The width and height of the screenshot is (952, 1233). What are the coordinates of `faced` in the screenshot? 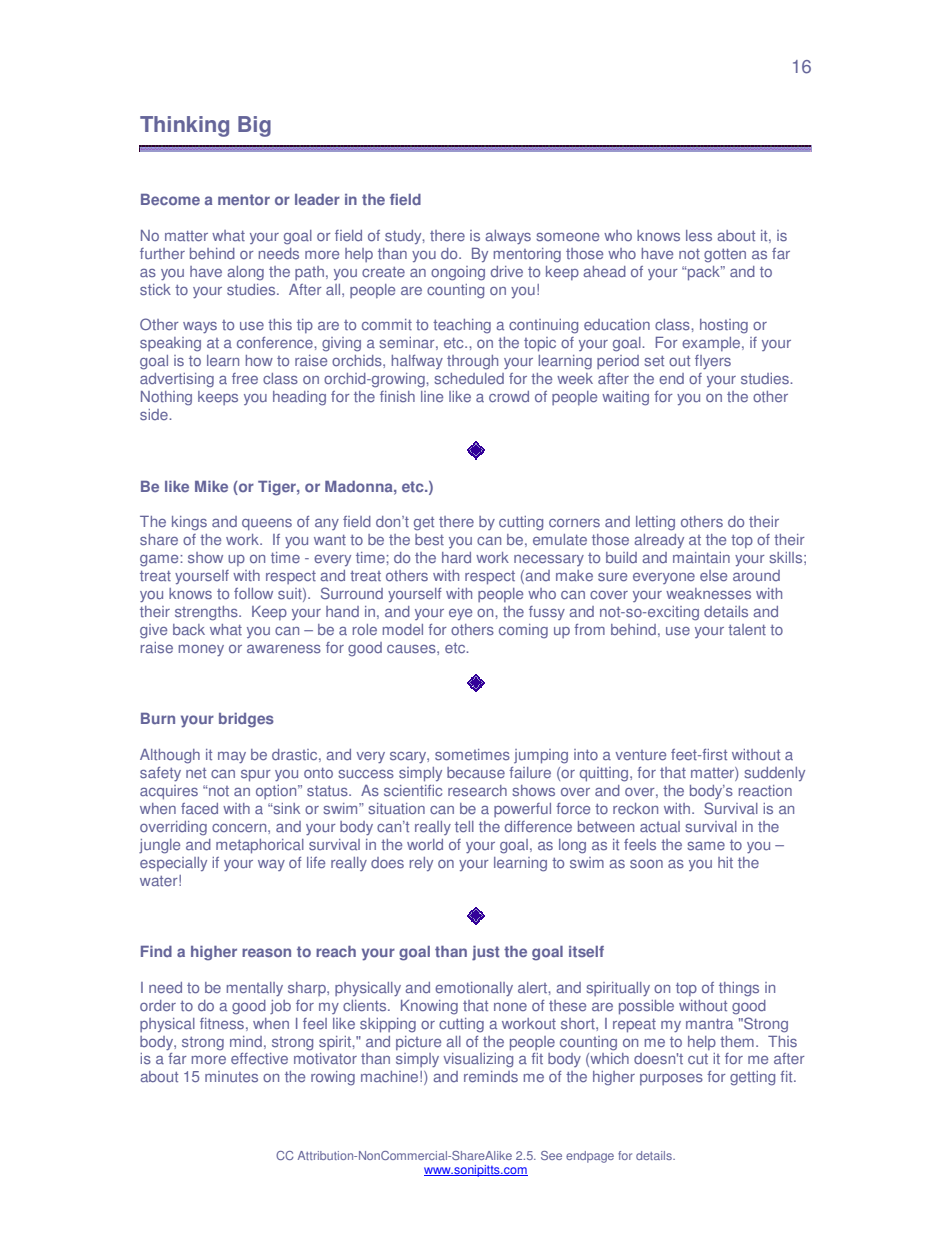 It's located at (199, 808).
